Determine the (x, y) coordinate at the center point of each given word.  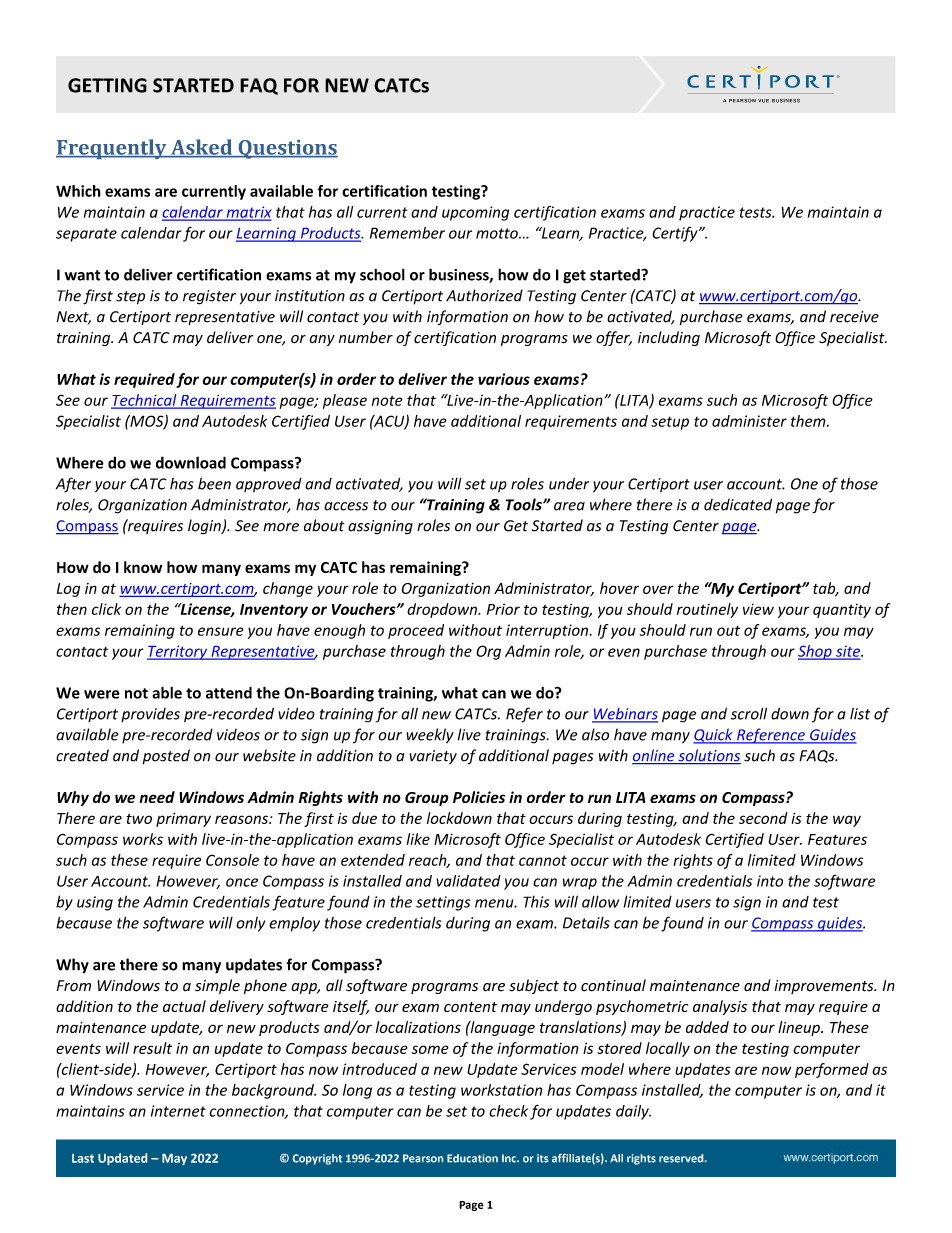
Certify (676, 234)
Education (472, 1158)
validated (468, 881)
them (809, 421)
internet (178, 1111)
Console (232, 860)
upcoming (475, 213)
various (504, 379)
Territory (178, 652)
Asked (202, 148)
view (758, 609)
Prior (503, 609)
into (770, 881)
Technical (145, 401)
